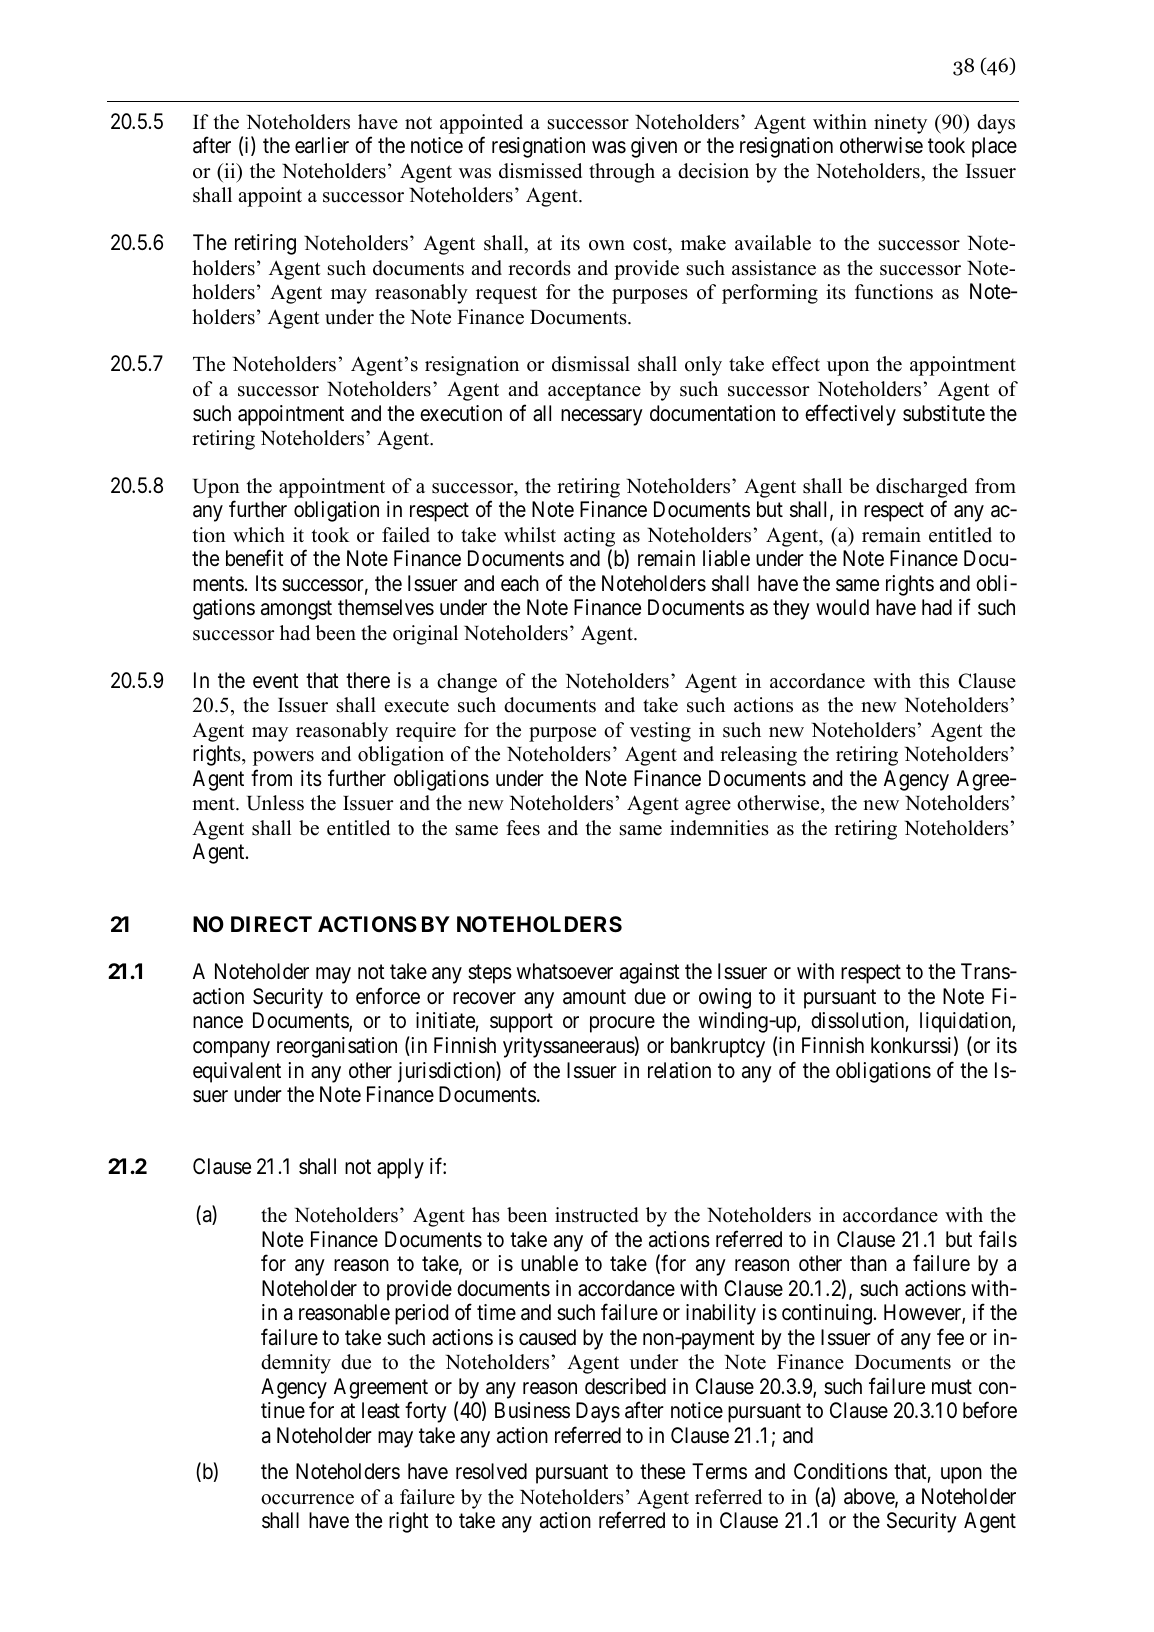  I want to click on occurrence, so click(307, 1499).
